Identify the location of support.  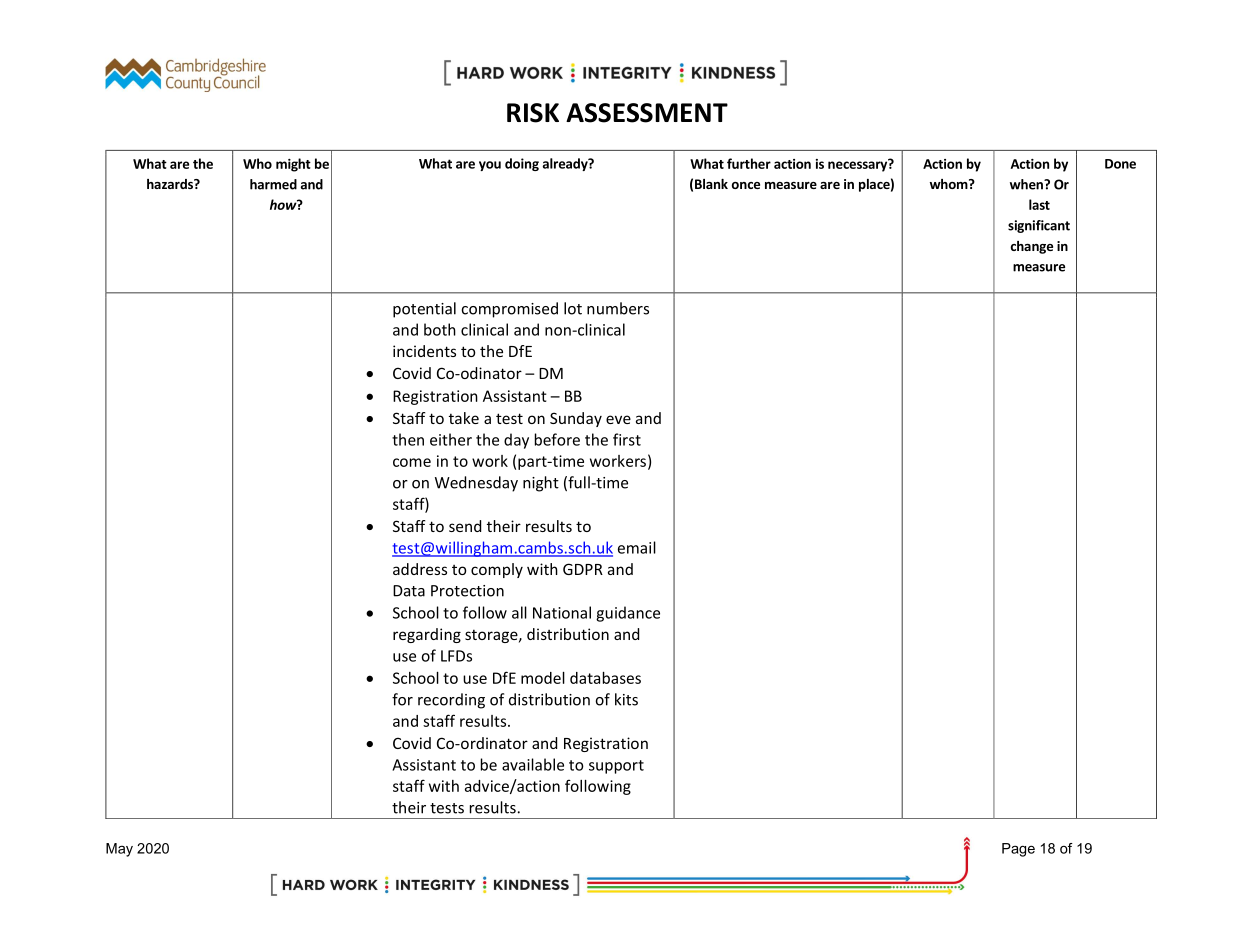
(616, 767).
